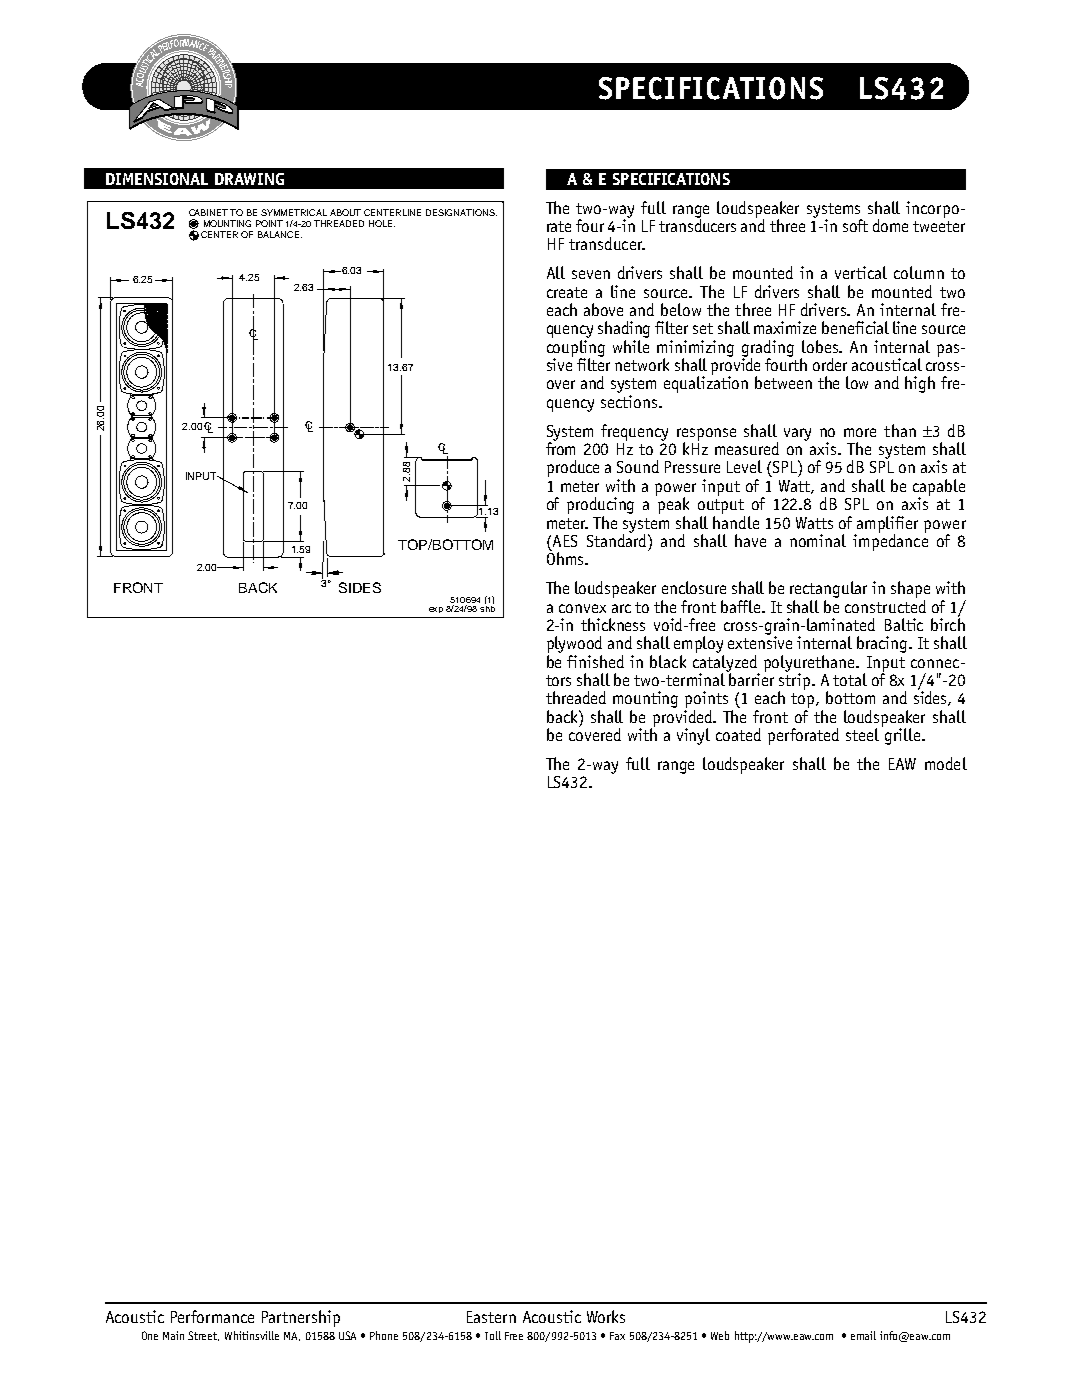 The image size is (1071, 1386). What do you see at coordinates (828, 589) in the page?
I see `rectangular` at bounding box center [828, 589].
